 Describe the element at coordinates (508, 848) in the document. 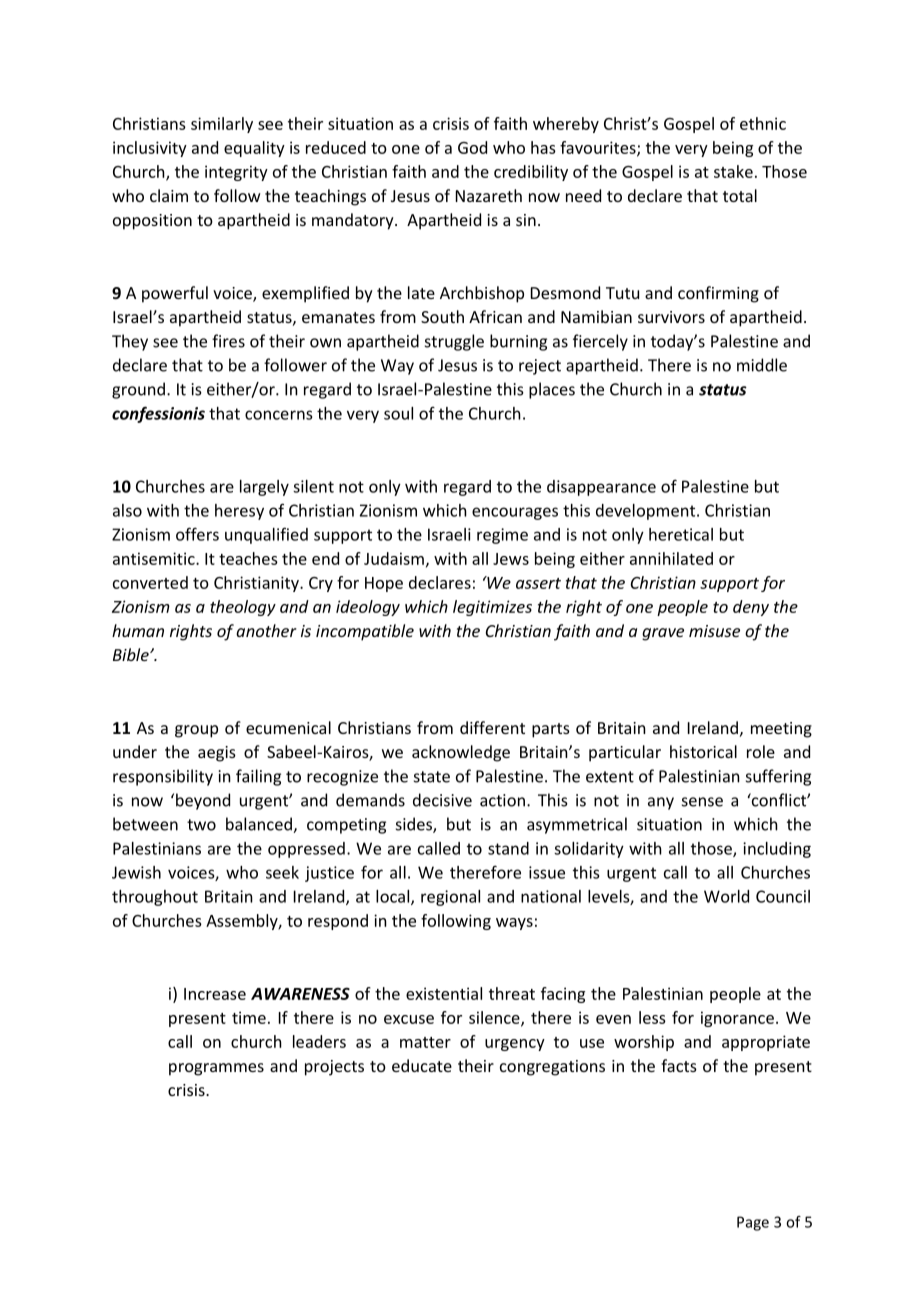

I see `stand` at that location.
